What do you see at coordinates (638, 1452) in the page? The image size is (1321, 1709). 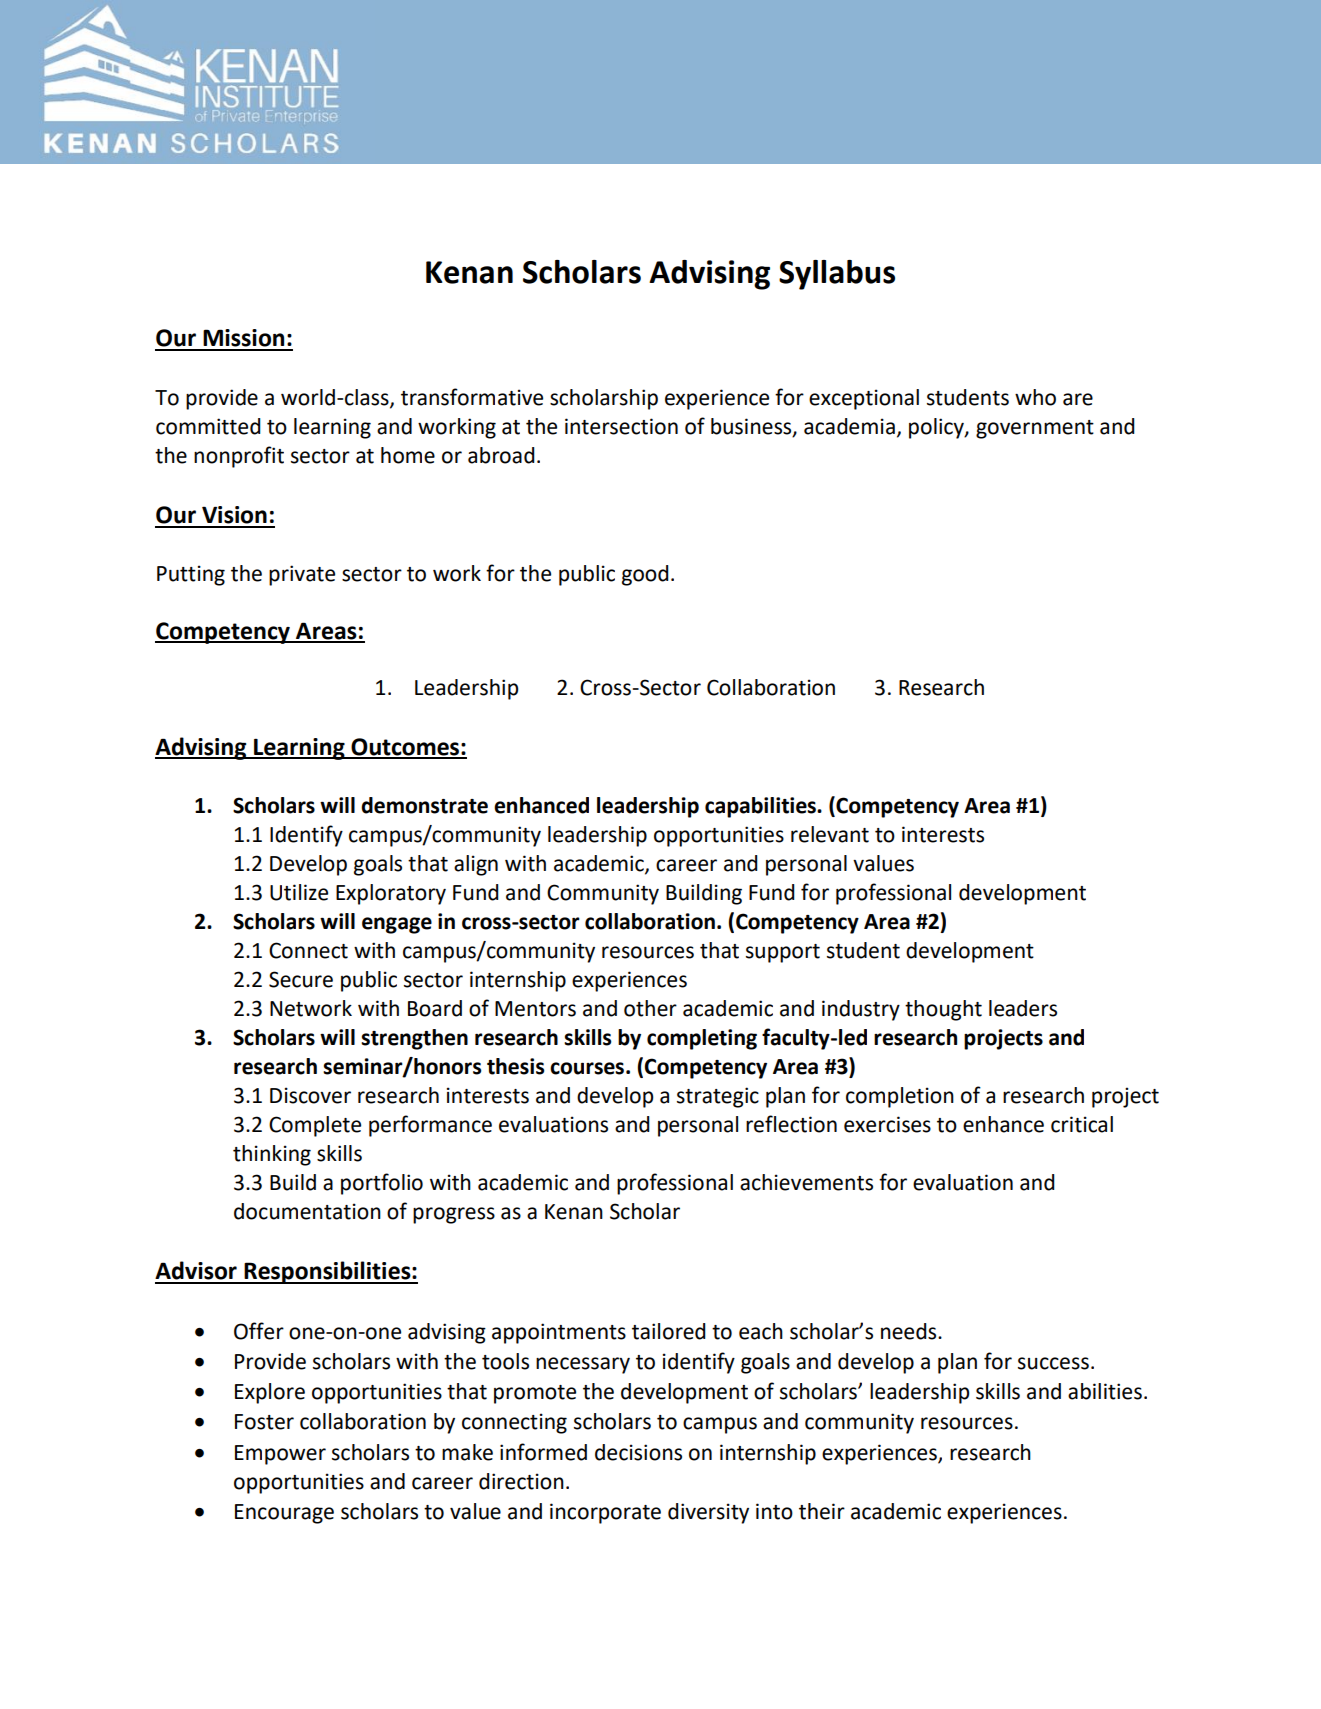 I see `decisions` at bounding box center [638, 1452].
